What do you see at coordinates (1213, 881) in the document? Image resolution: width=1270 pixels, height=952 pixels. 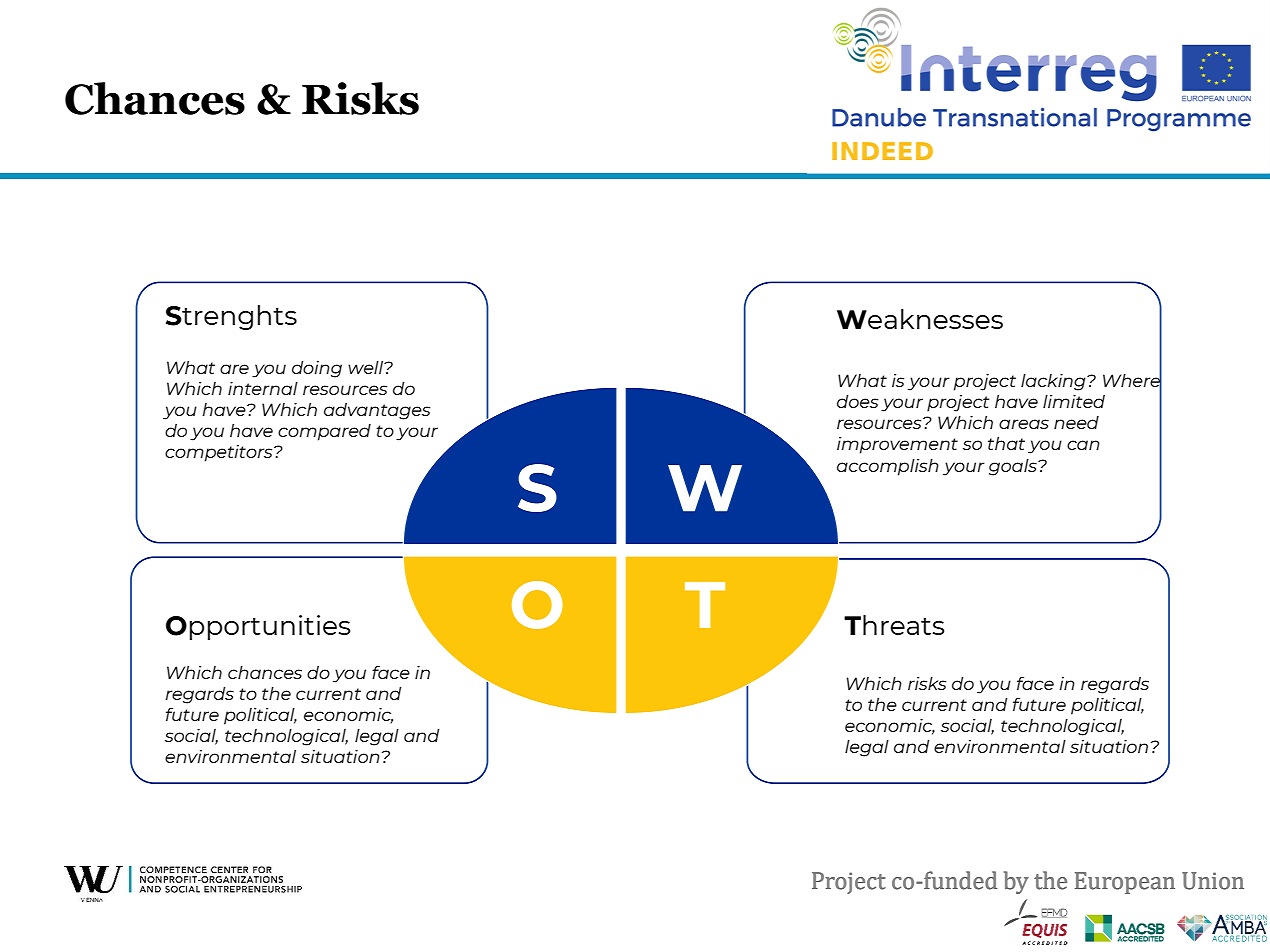 I see `Union` at bounding box center [1213, 881].
